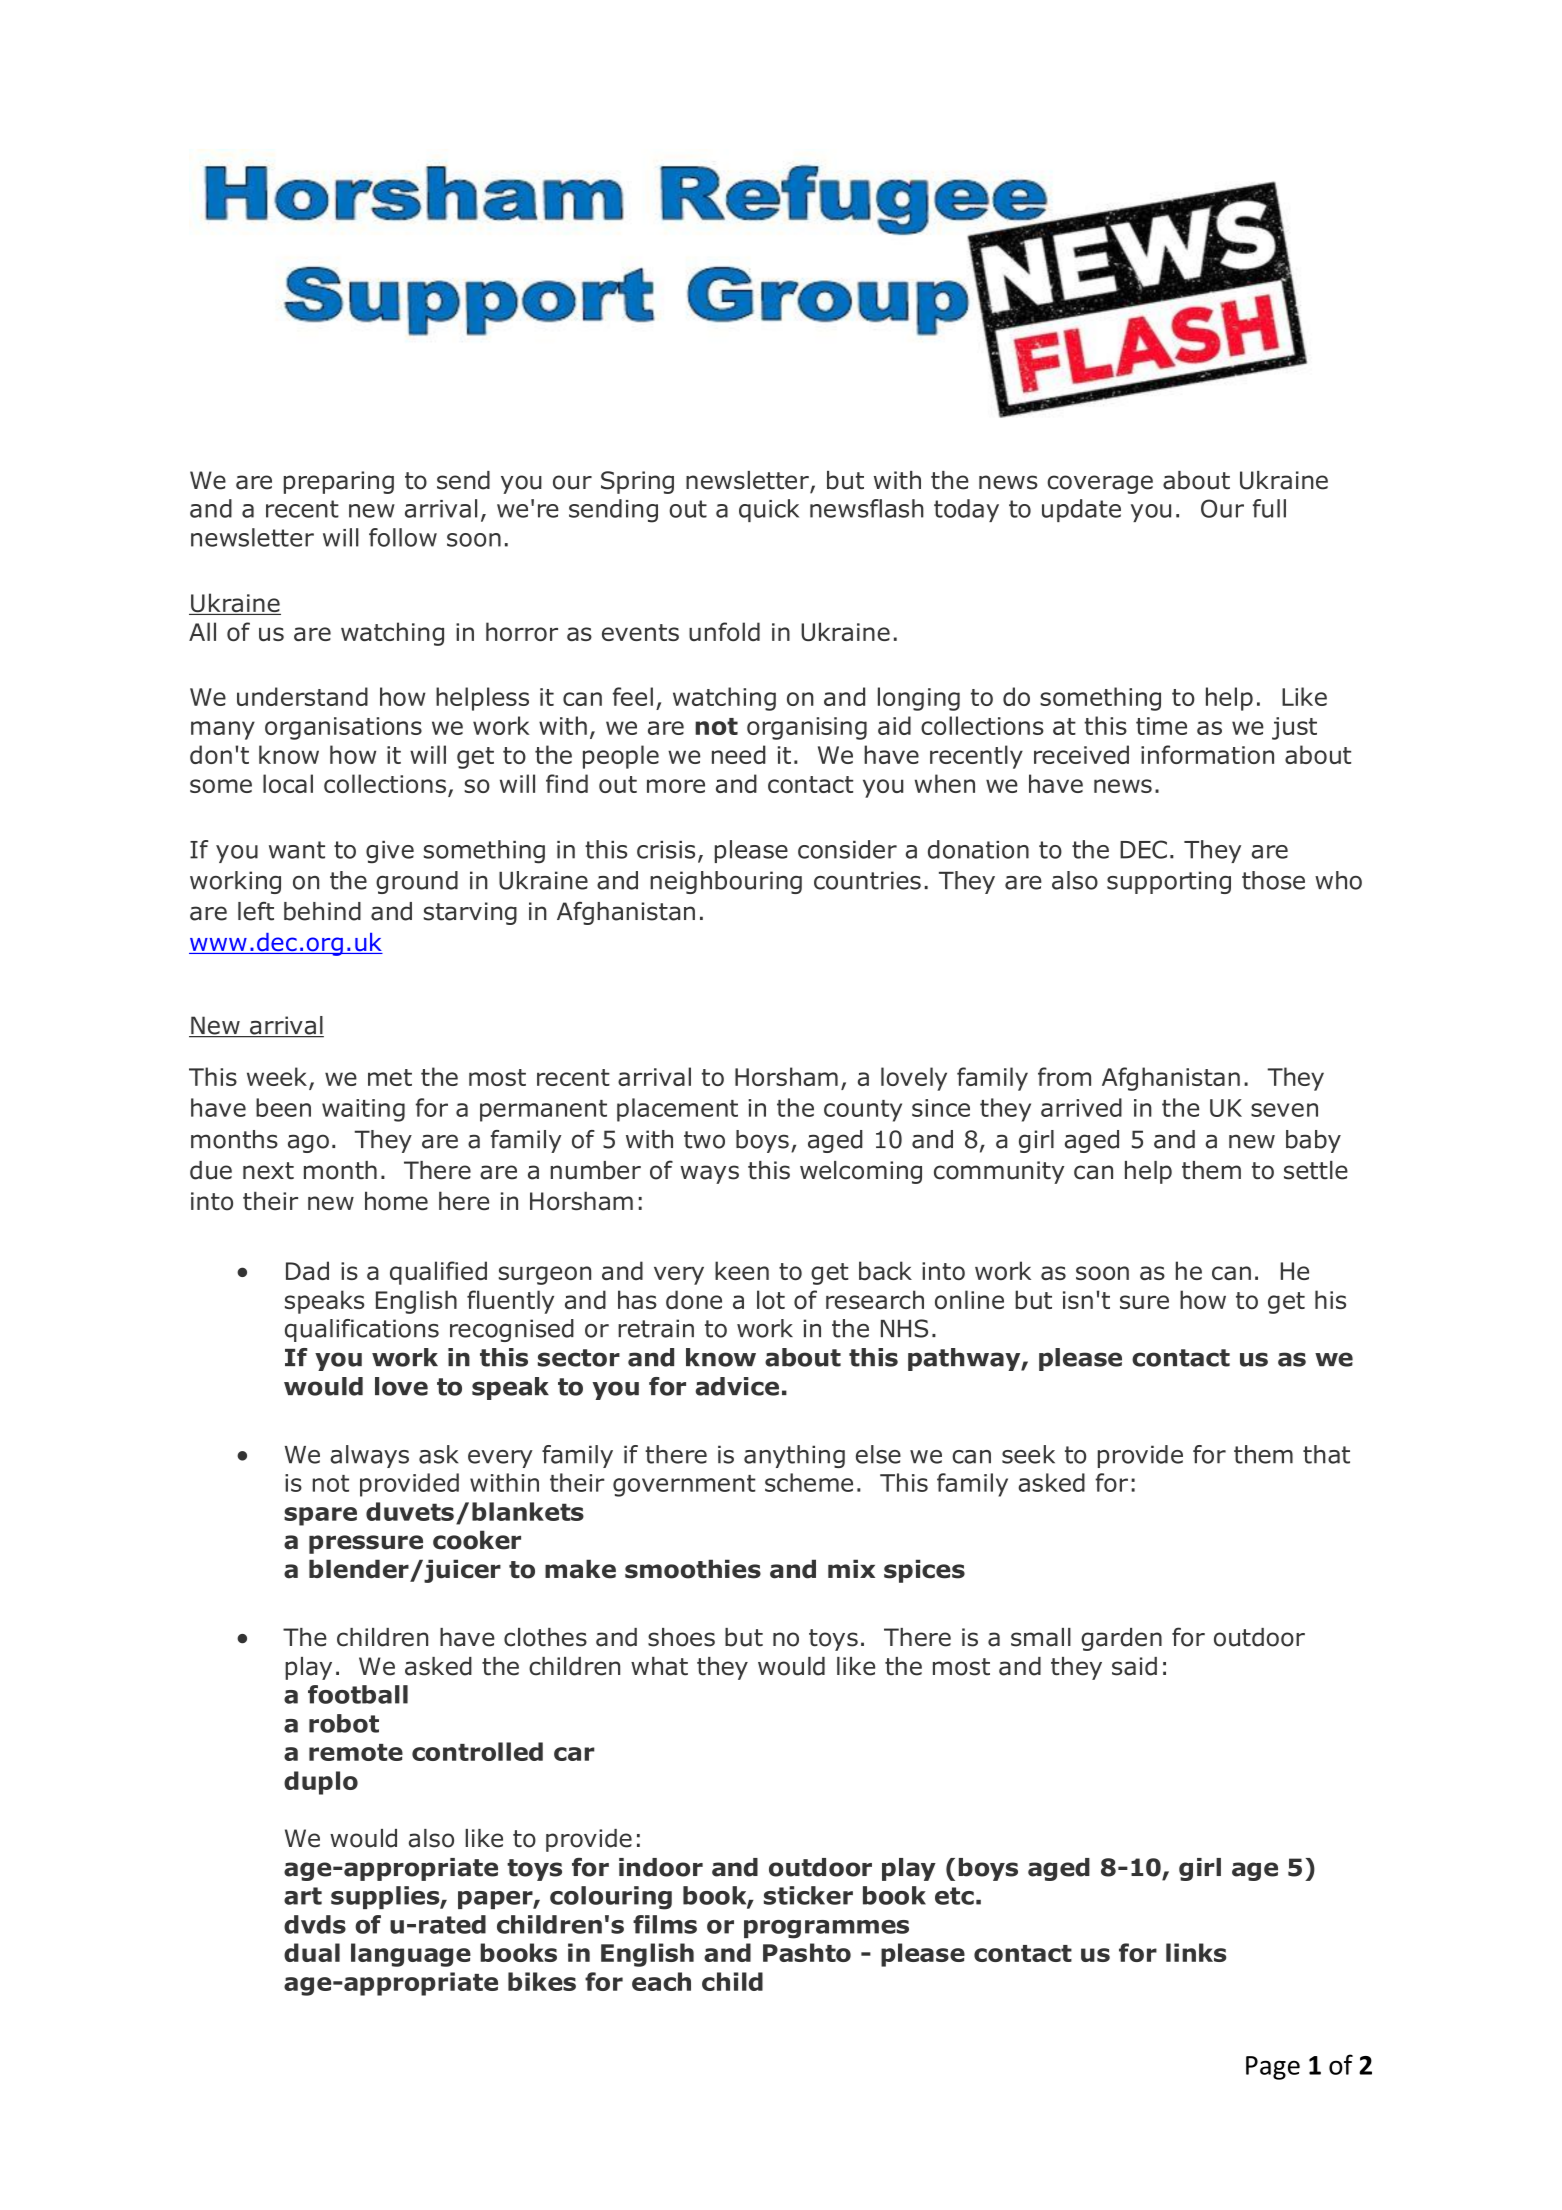 The height and width of the screenshot is (2210, 1562). Describe the element at coordinates (1316, 1170) in the screenshot. I see `settle` at that location.
